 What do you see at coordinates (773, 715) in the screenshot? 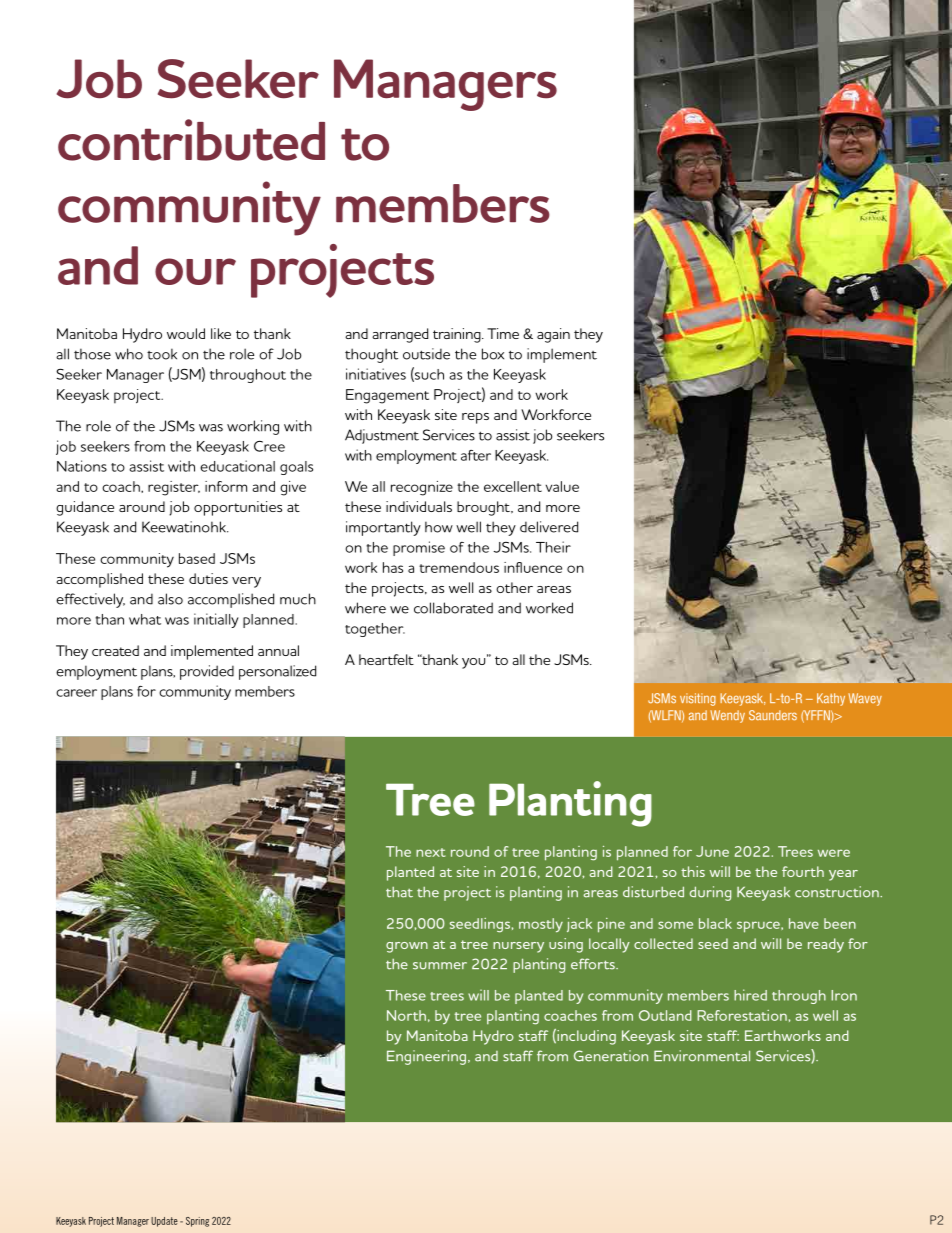
I see `Saunders` at bounding box center [773, 715].
